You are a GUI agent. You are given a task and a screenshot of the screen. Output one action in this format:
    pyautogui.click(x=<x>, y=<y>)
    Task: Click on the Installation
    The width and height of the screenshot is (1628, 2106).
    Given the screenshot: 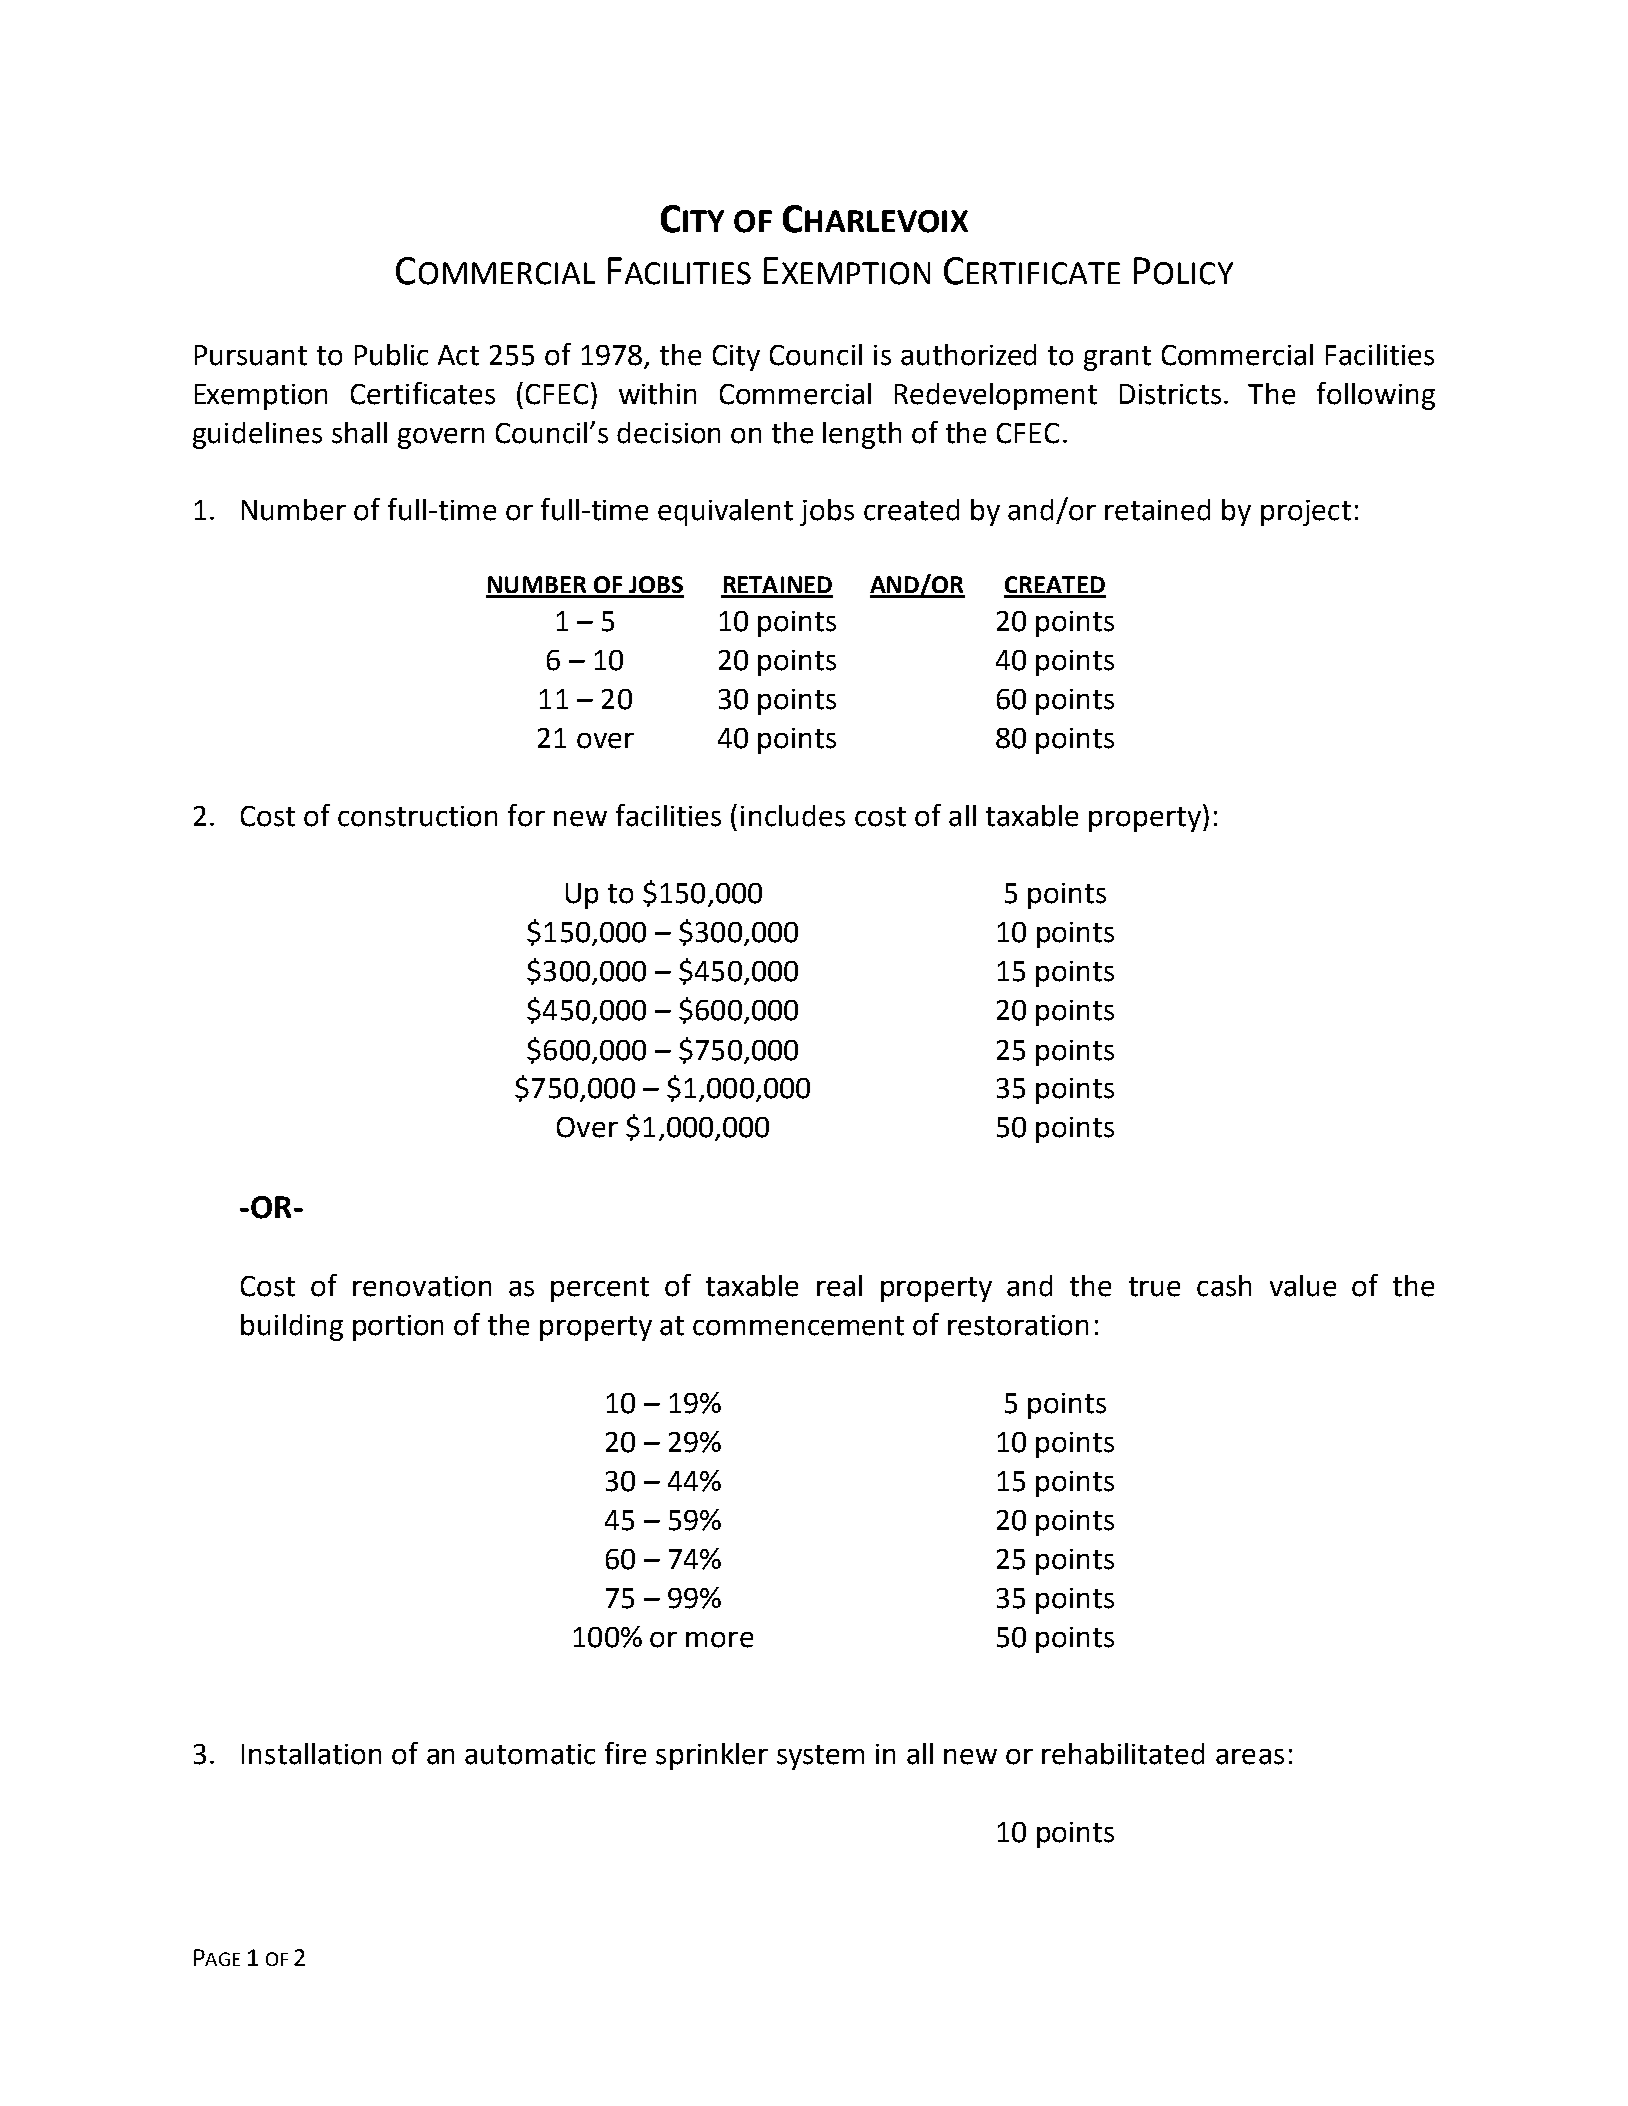 What is the action you would take?
    pyautogui.click(x=311, y=1754)
